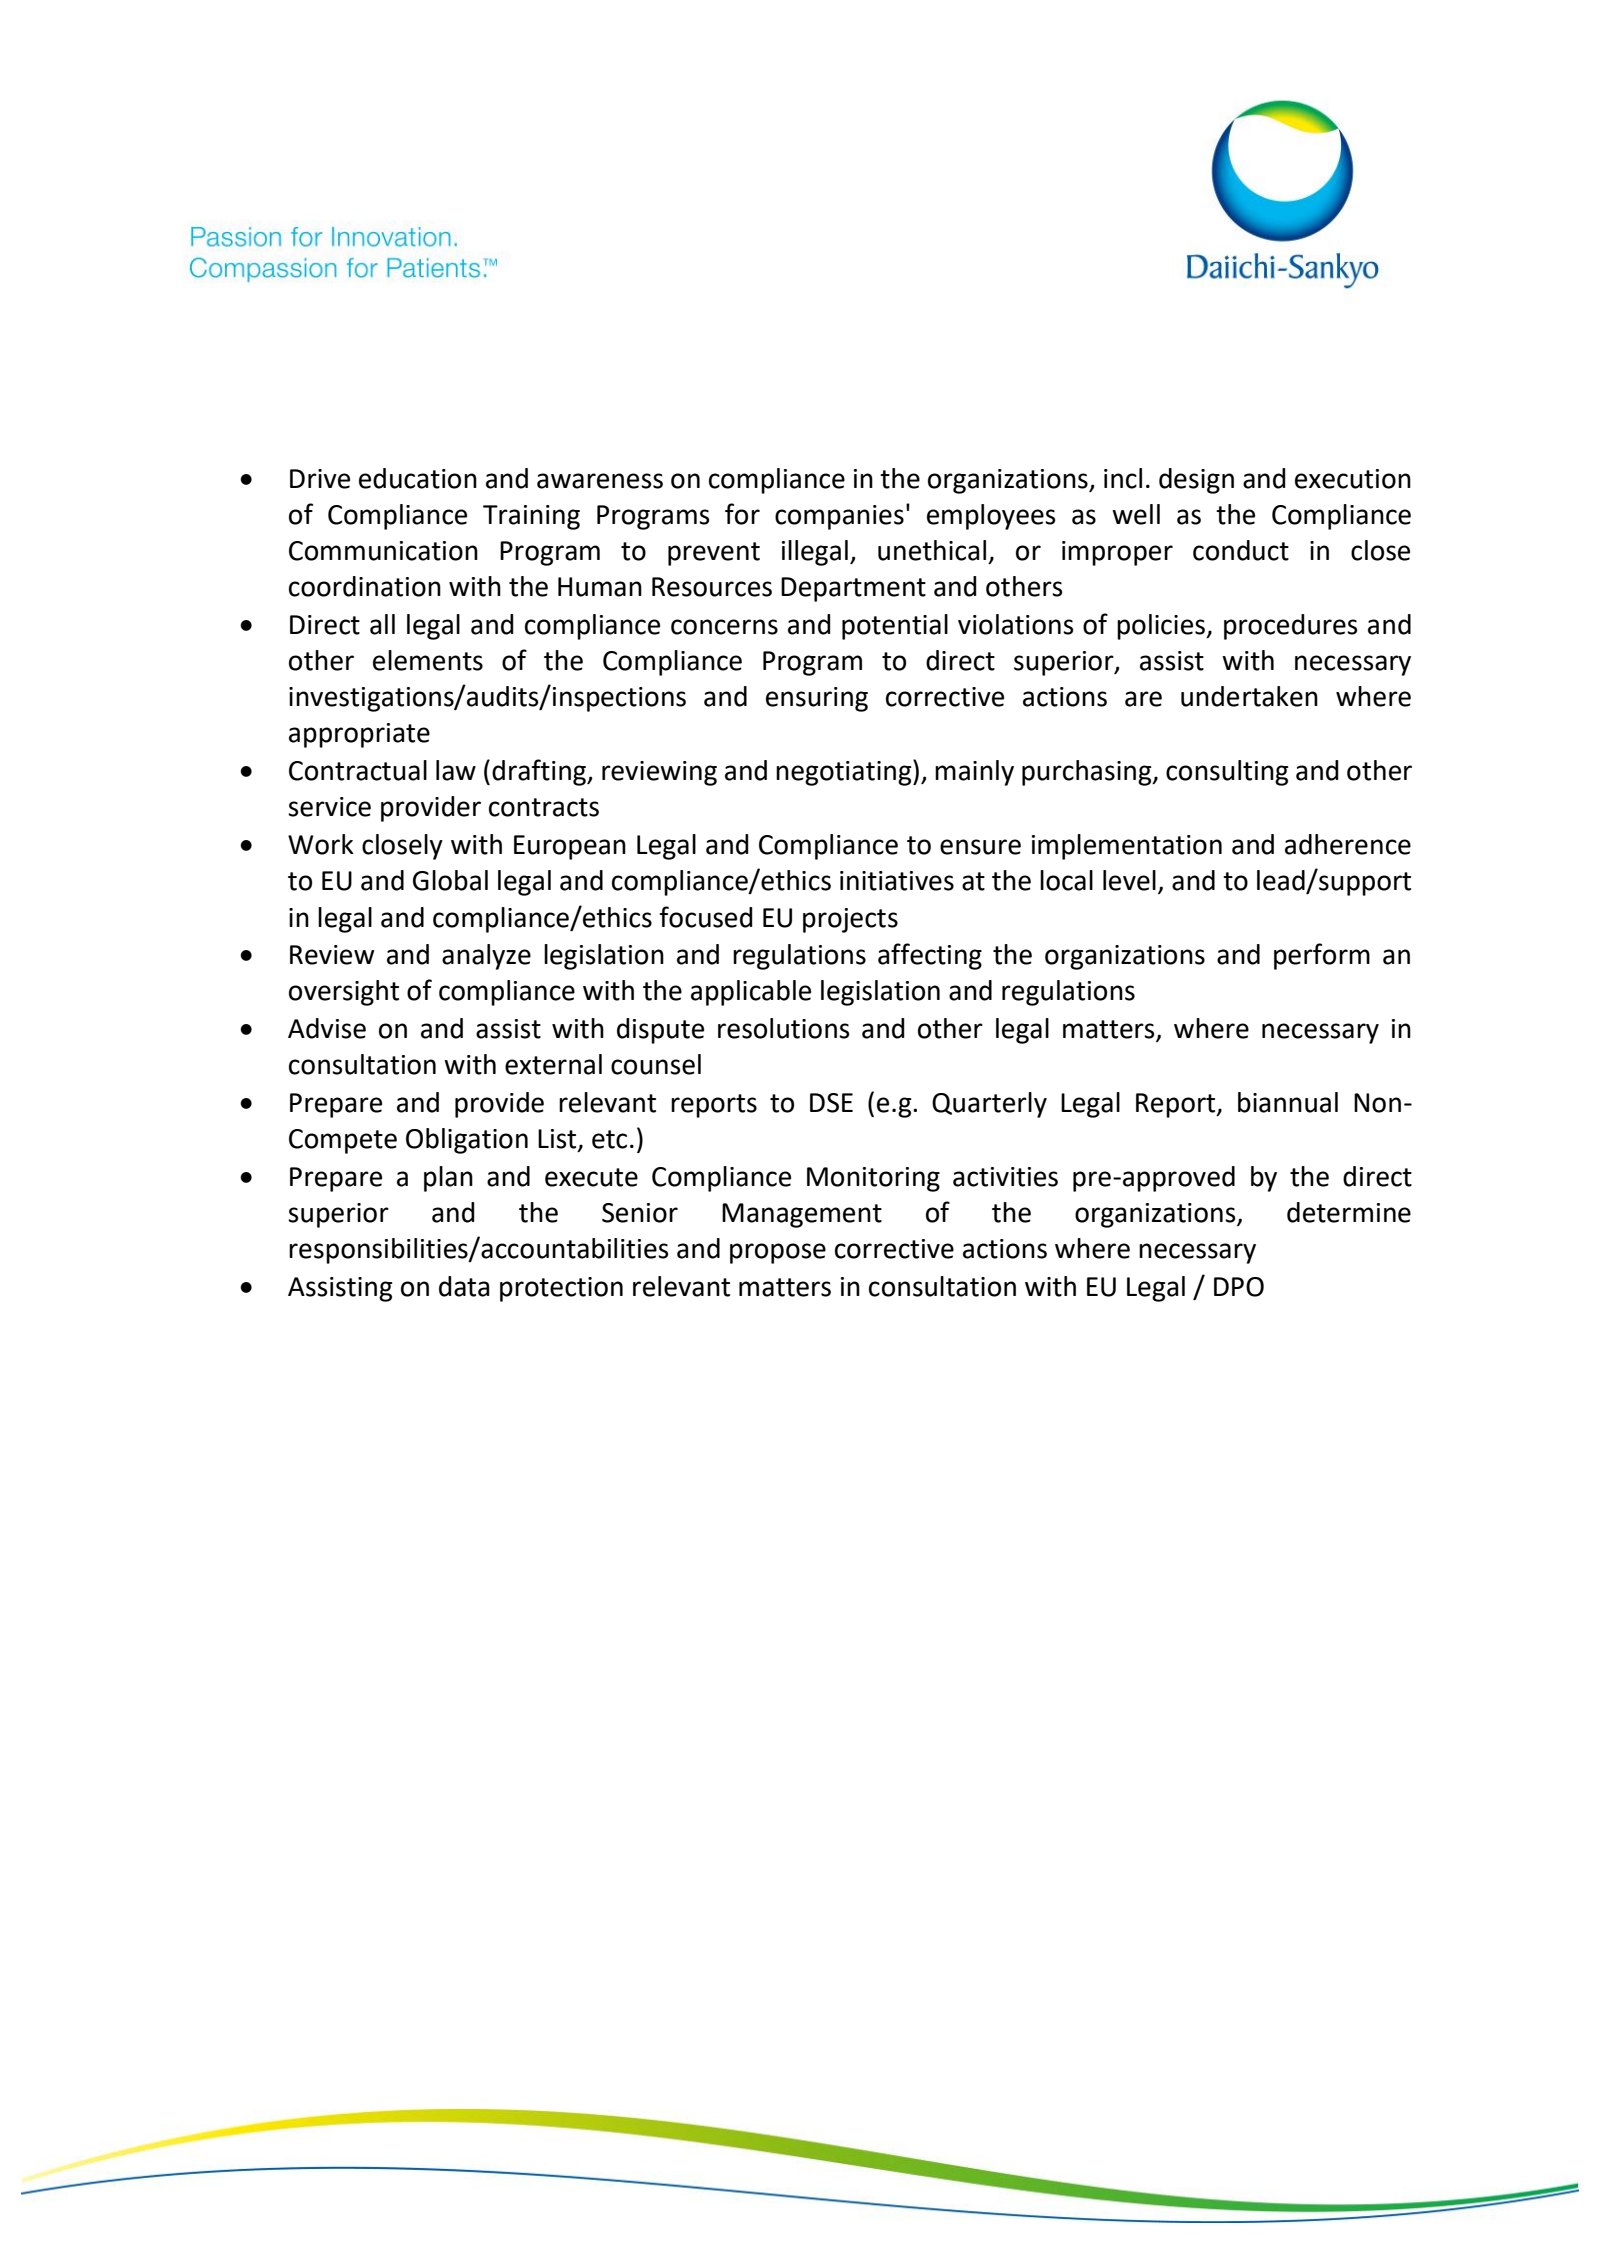  I want to click on consulting, so click(1227, 773).
